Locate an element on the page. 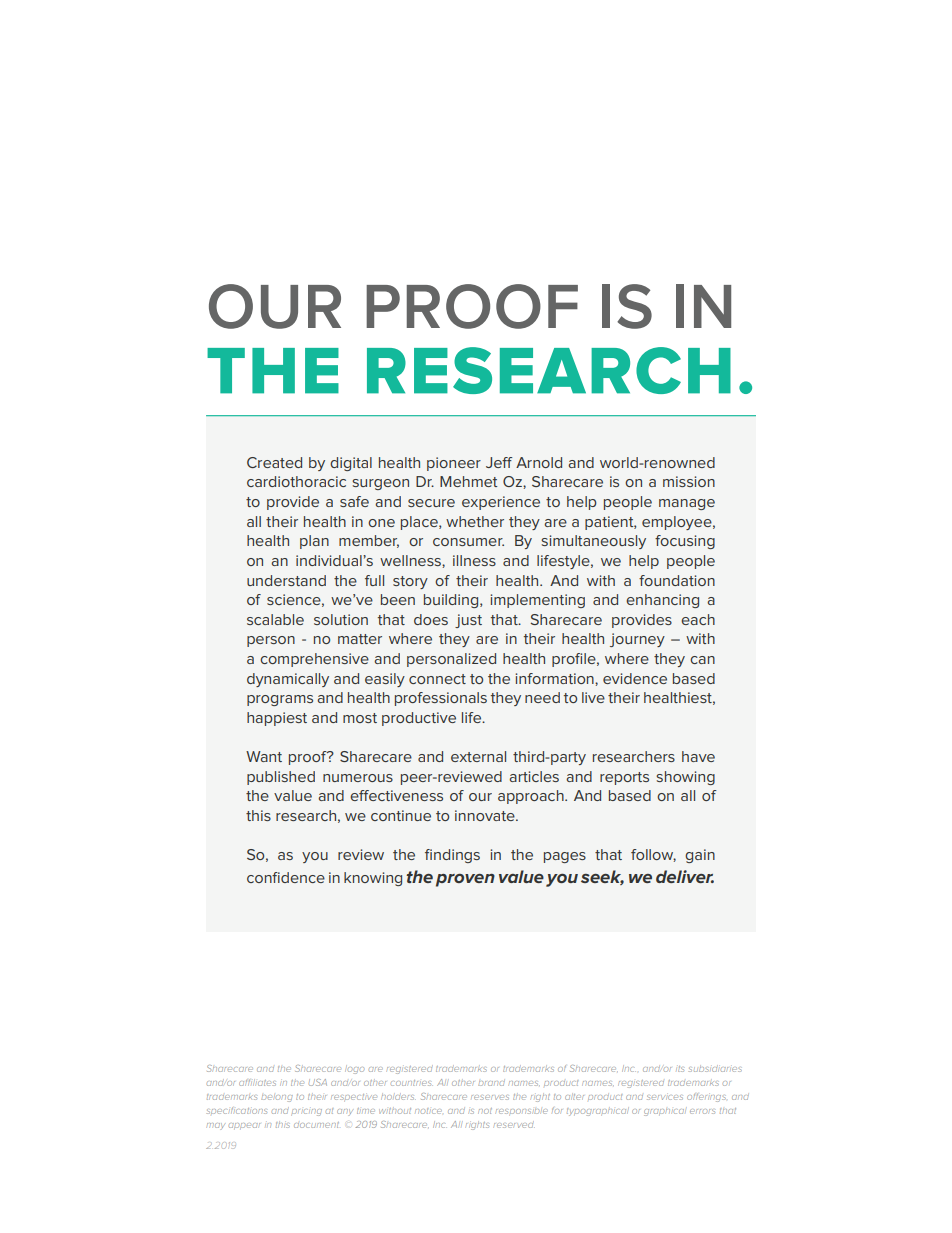  mission is located at coordinates (689, 481).
